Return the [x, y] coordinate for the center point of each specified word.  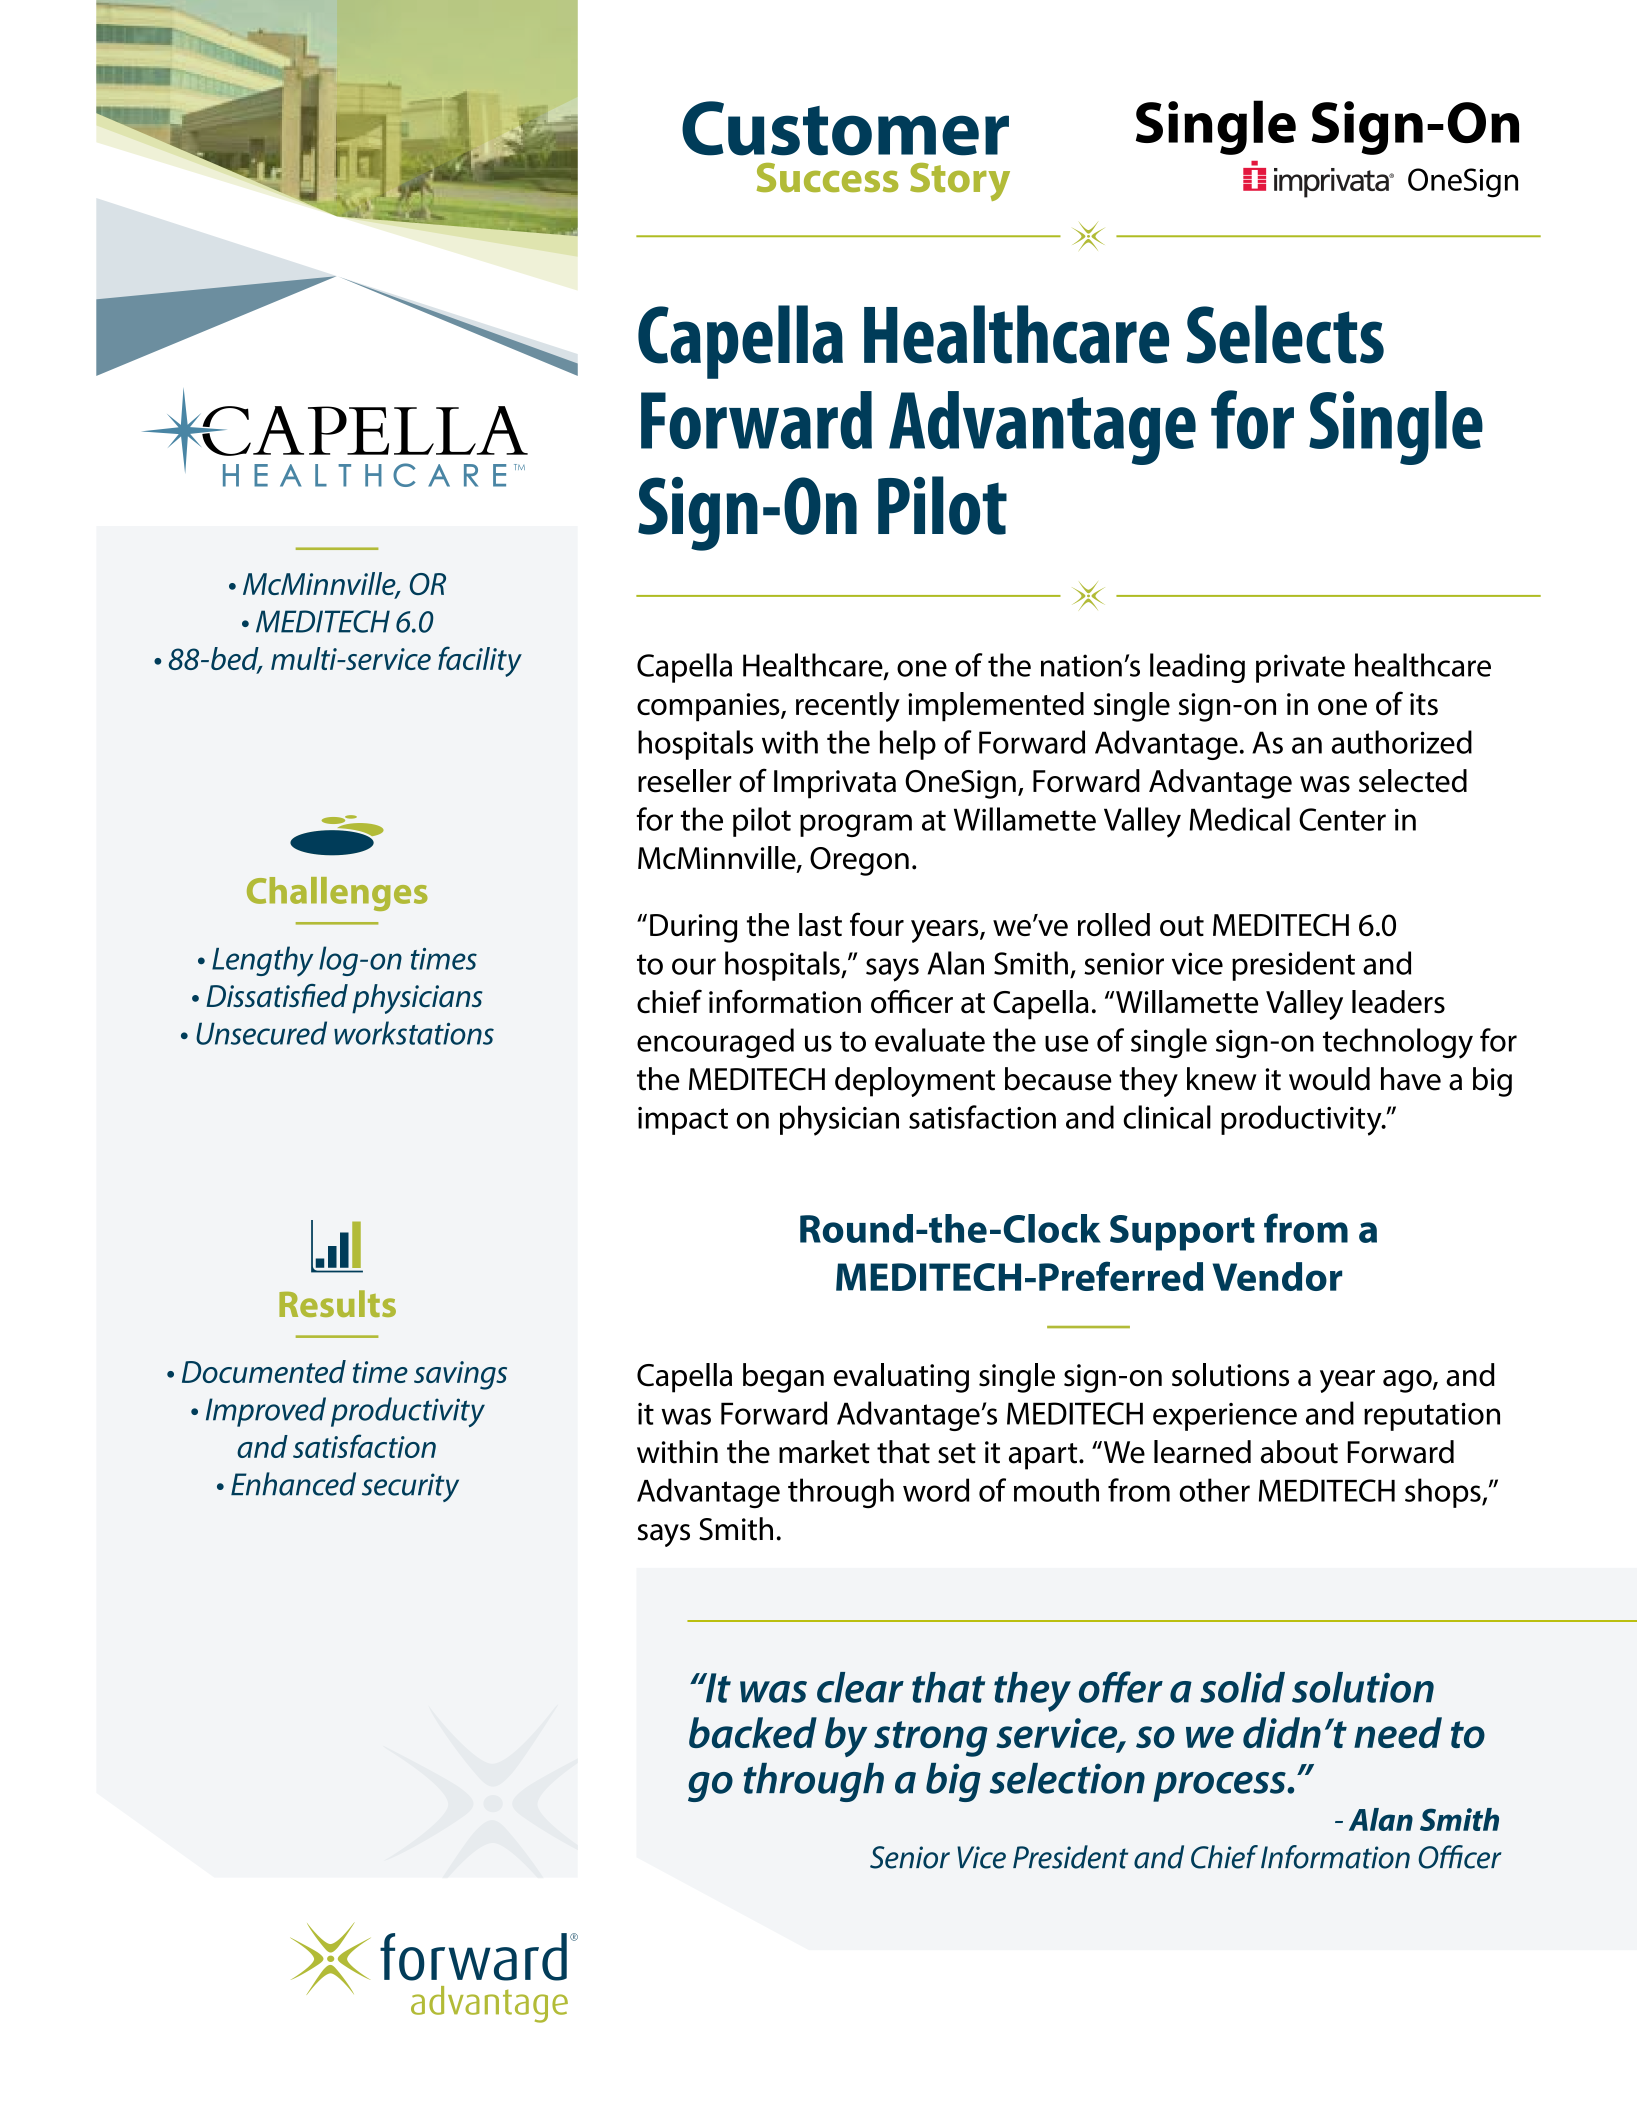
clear [860, 1687]
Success [828, 178]
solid [1242, 1687]
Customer [845, 128]
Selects [1285, 334]
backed [753, 1732]
